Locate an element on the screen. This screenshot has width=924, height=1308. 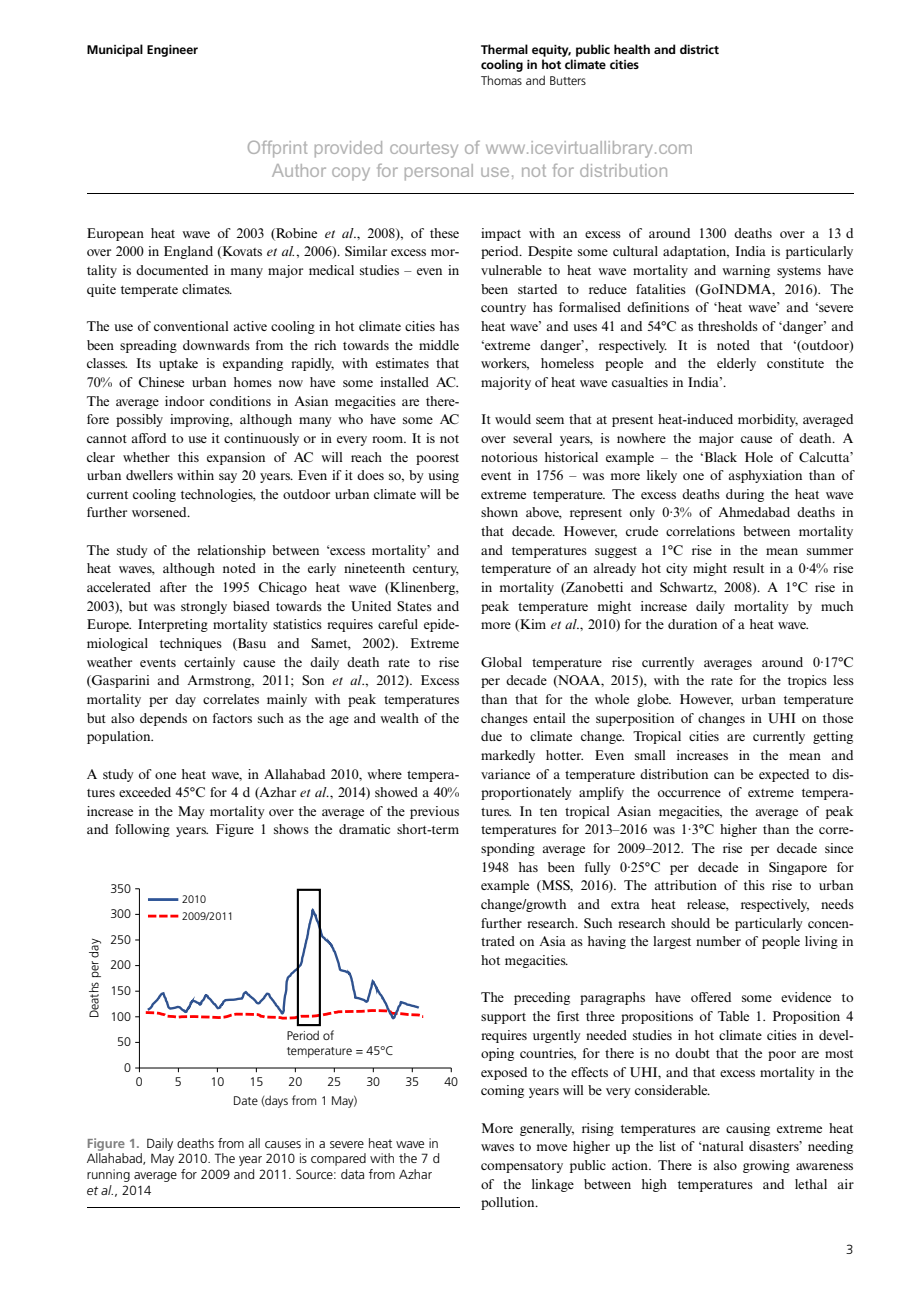
expected is located at coordinates (784, 775).
